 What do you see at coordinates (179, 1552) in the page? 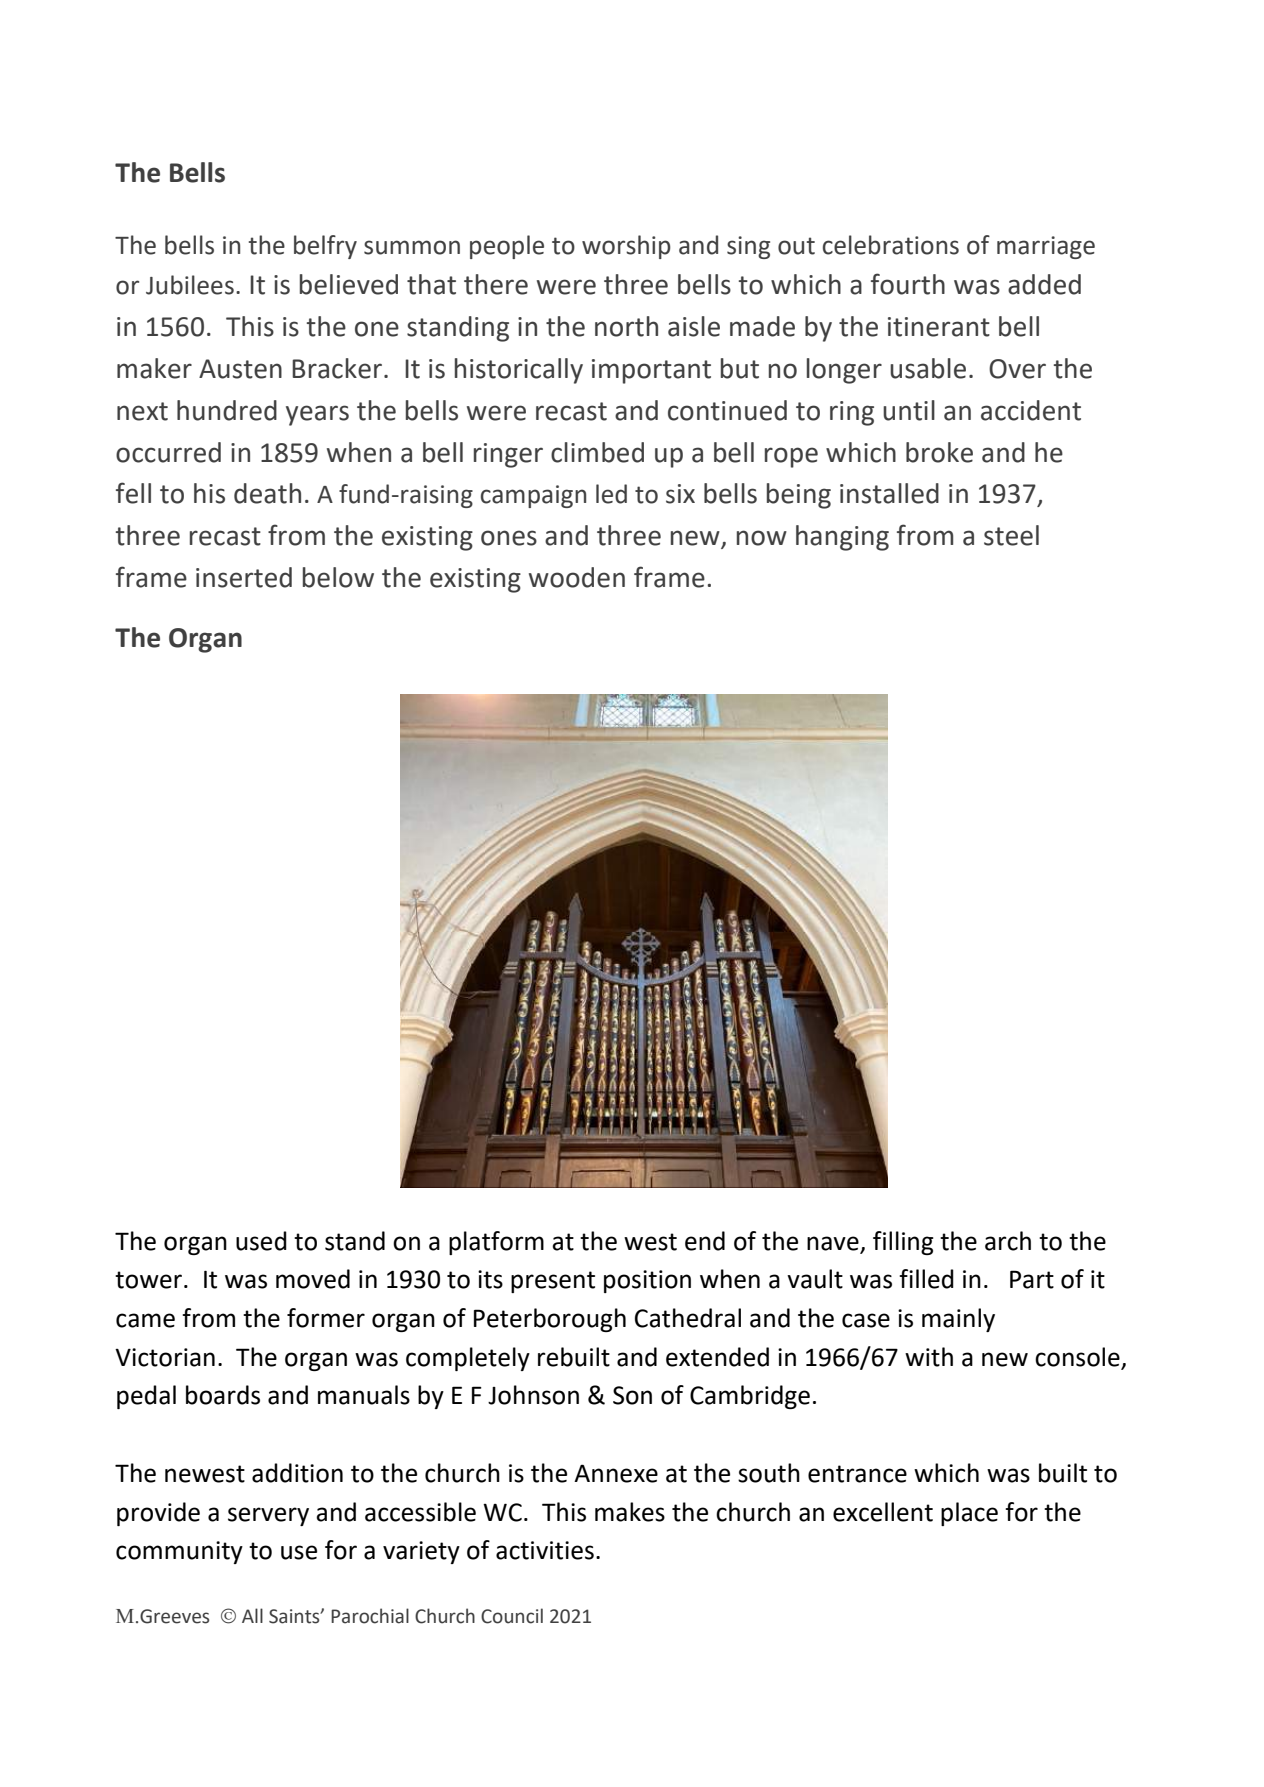
I see `community` at bounding box center [179, 1552].
